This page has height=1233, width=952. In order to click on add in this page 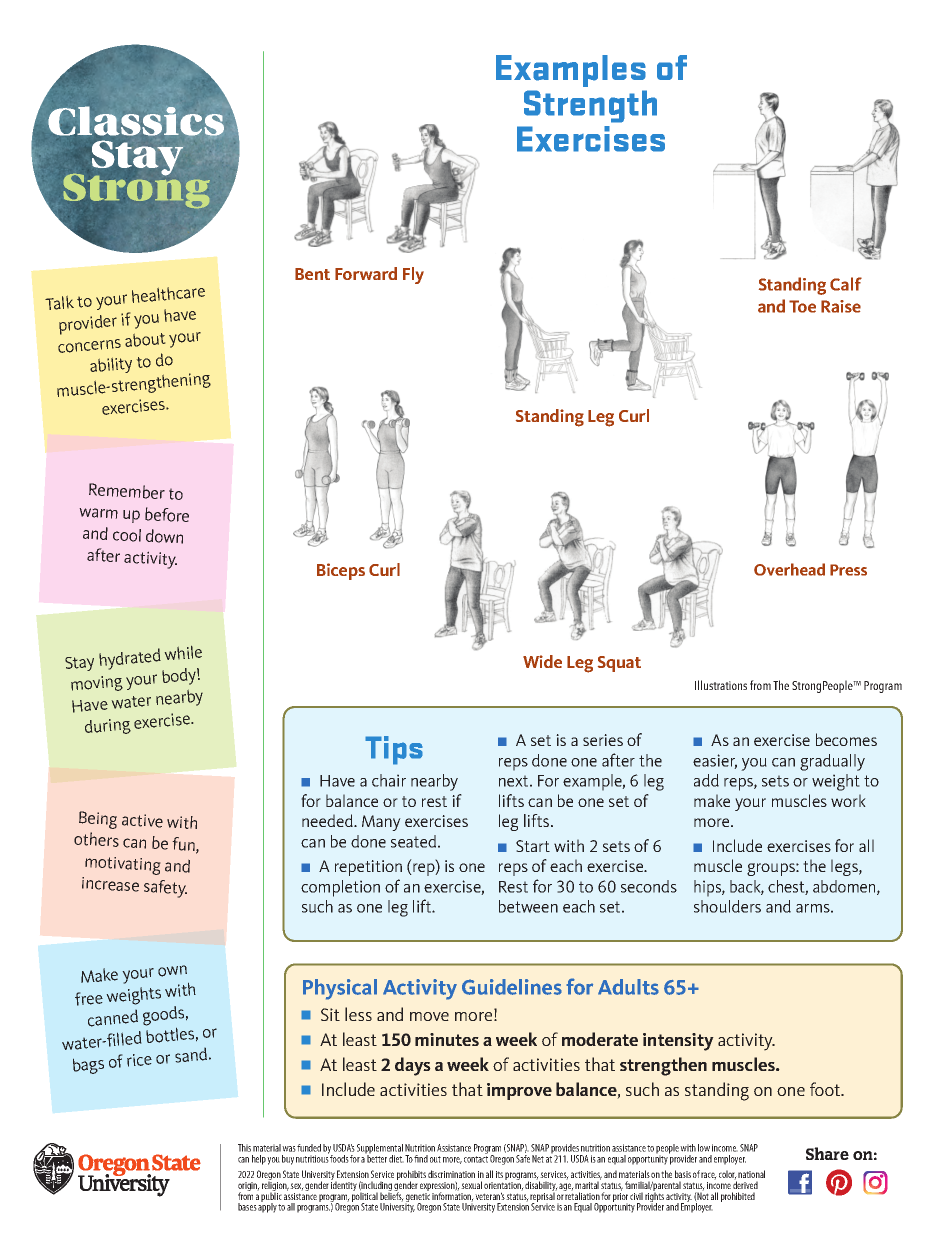, I will do `click(706, 780)`.
